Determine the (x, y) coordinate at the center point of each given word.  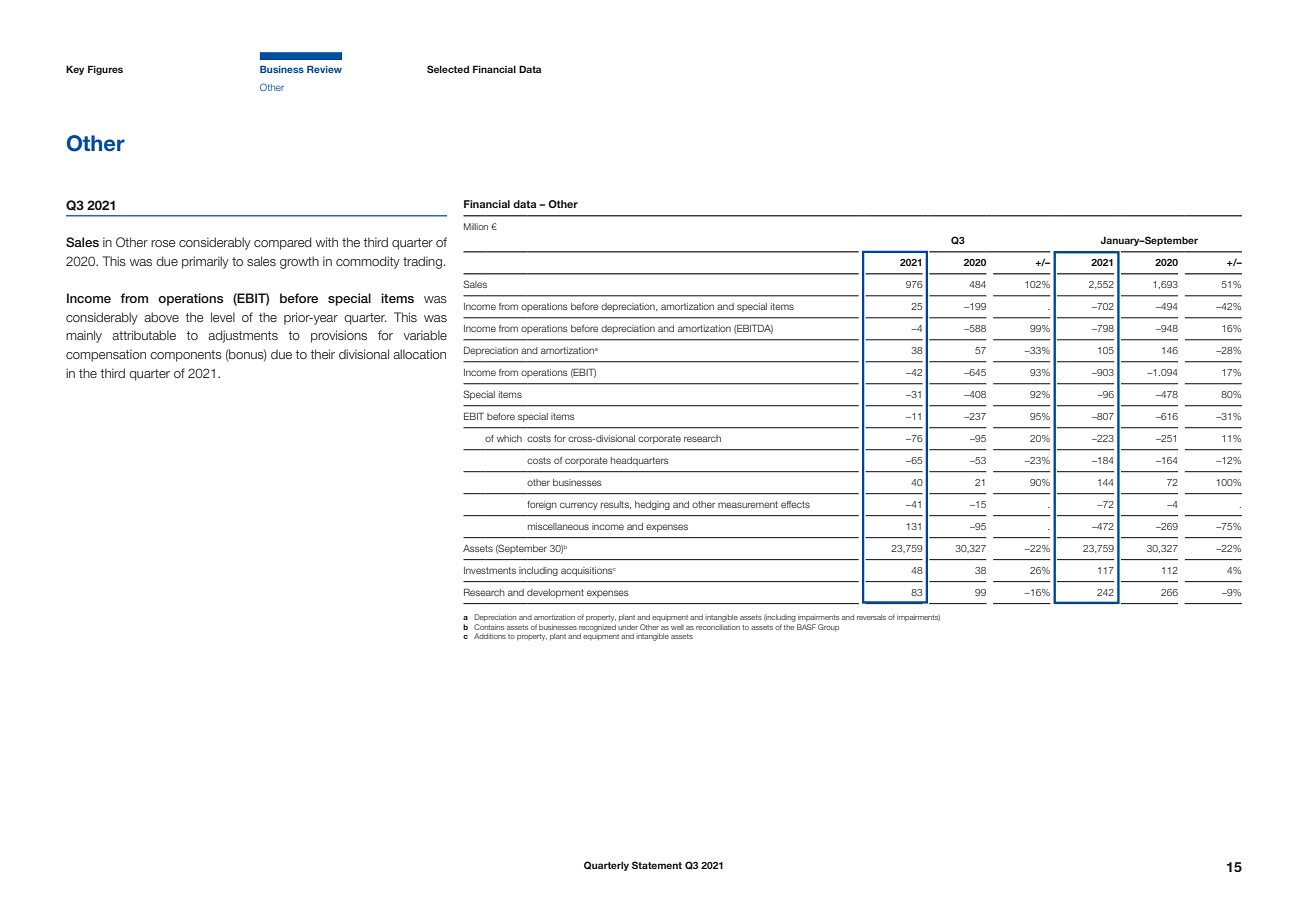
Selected (448, 69)
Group (828, 627)
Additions (490, 636)
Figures (105, 70)
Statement (657, 865)
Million (476, 226)
